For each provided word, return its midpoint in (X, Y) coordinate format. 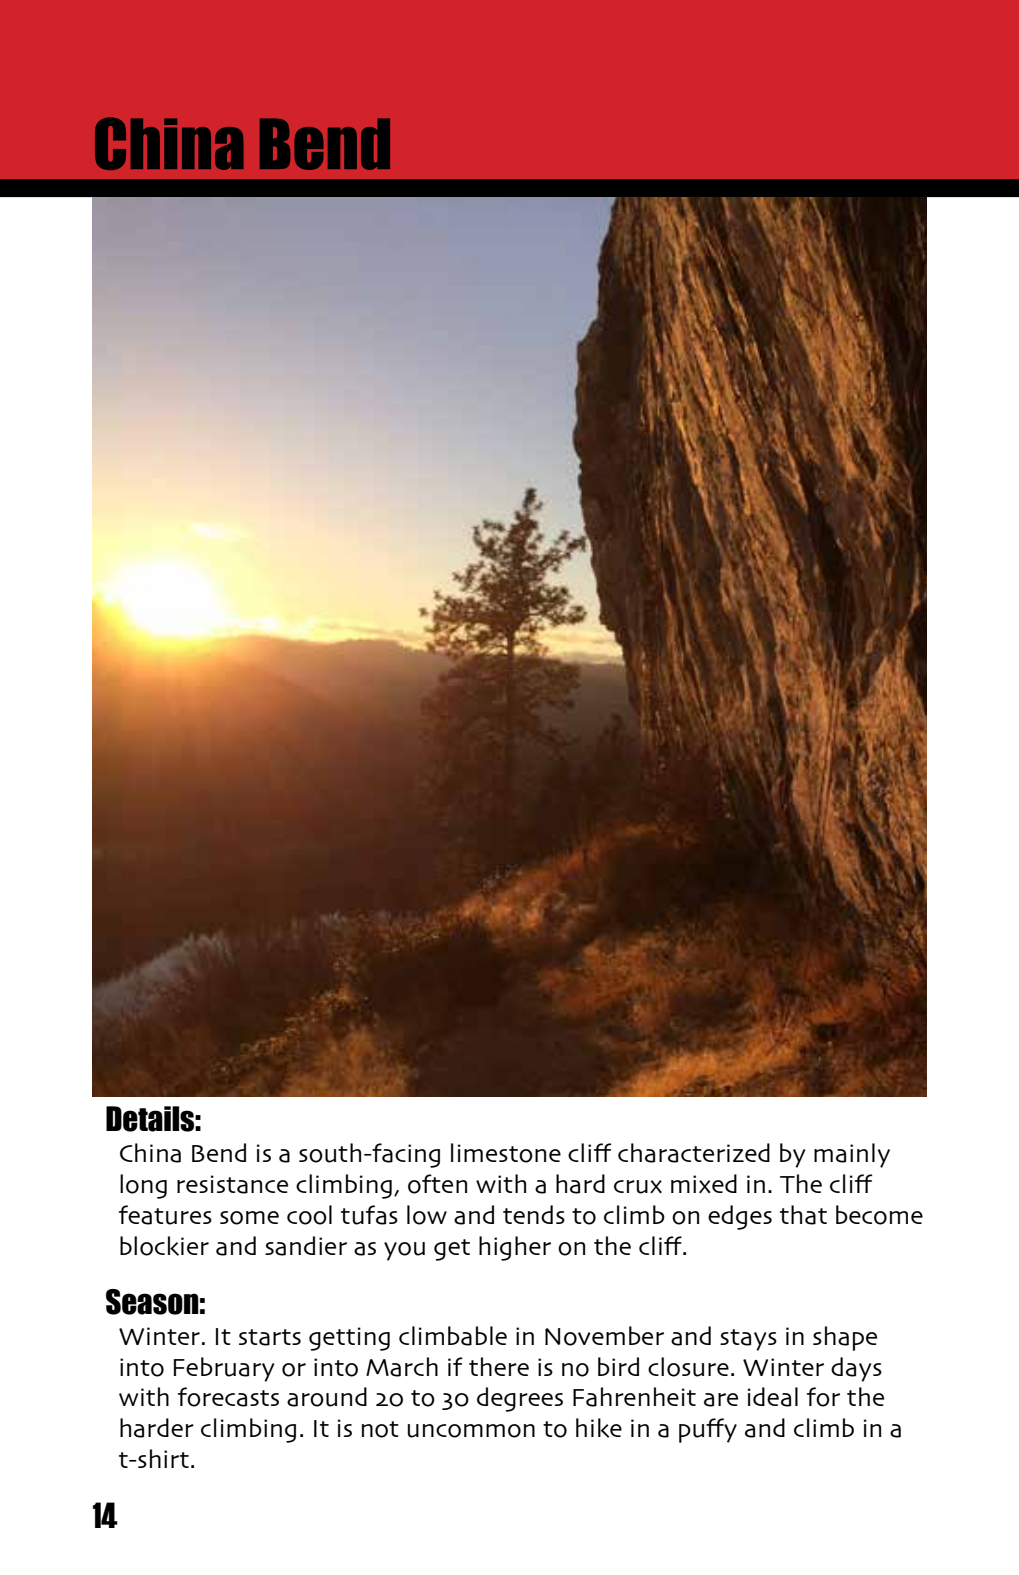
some (249, 1218)
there (499, 1366)
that (803, 1215)
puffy (708, 1430)
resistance (232, 1184)
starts (270, 1337)
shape (845, 1338)
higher (515, 1248)
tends (534, 1214)
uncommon (471, 1431)
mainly (852, 1155)
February (224, 1369)
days (856, 1369)
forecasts (228, 1397)
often (437, 1184)
